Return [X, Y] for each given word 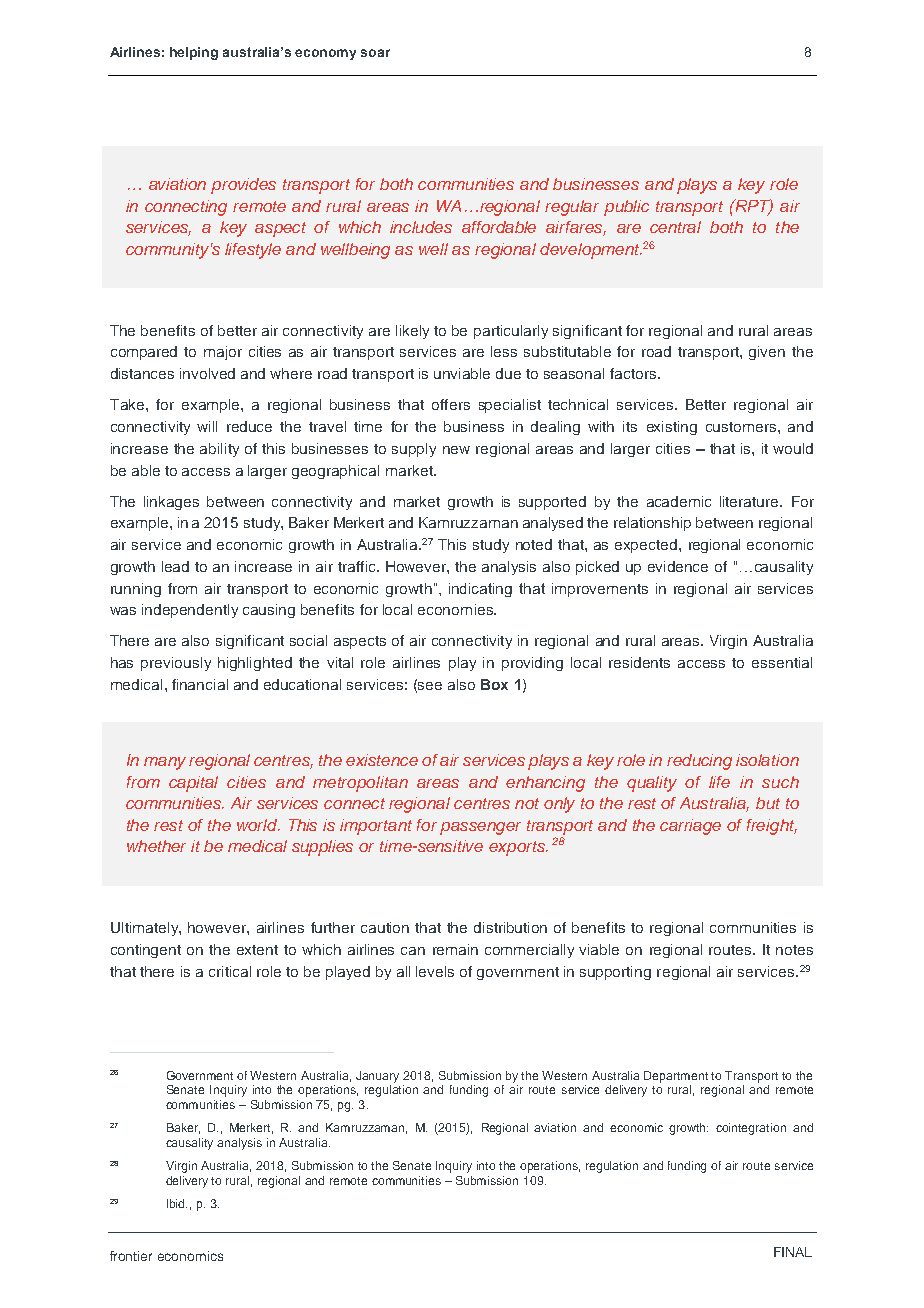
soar [375, 53]
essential [782, 662]
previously [176, 664]
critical [230, 971]
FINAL [793, 1252]
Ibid [177, 1203]
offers [451, 404]
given [767, 353]
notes [794, 950]
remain [455, 949]
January [377, 1077]
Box [494, 684]
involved [207, 373]
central [675, 227]
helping [194, 53]
